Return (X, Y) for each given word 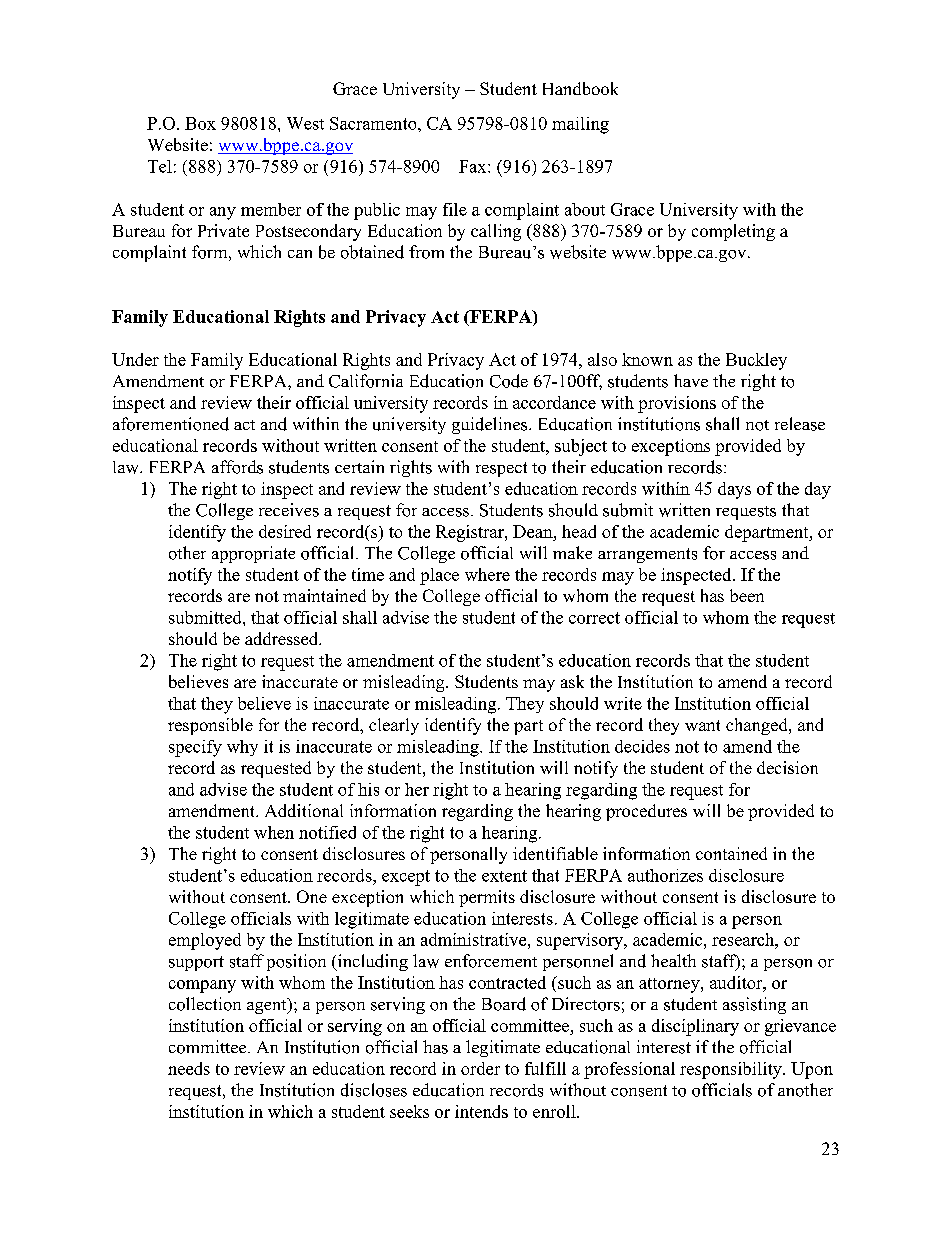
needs (189, 1068)
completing (733, 232)
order (480, 1068)
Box (200, 123)
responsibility (732, 1070)
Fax (474, 166)
